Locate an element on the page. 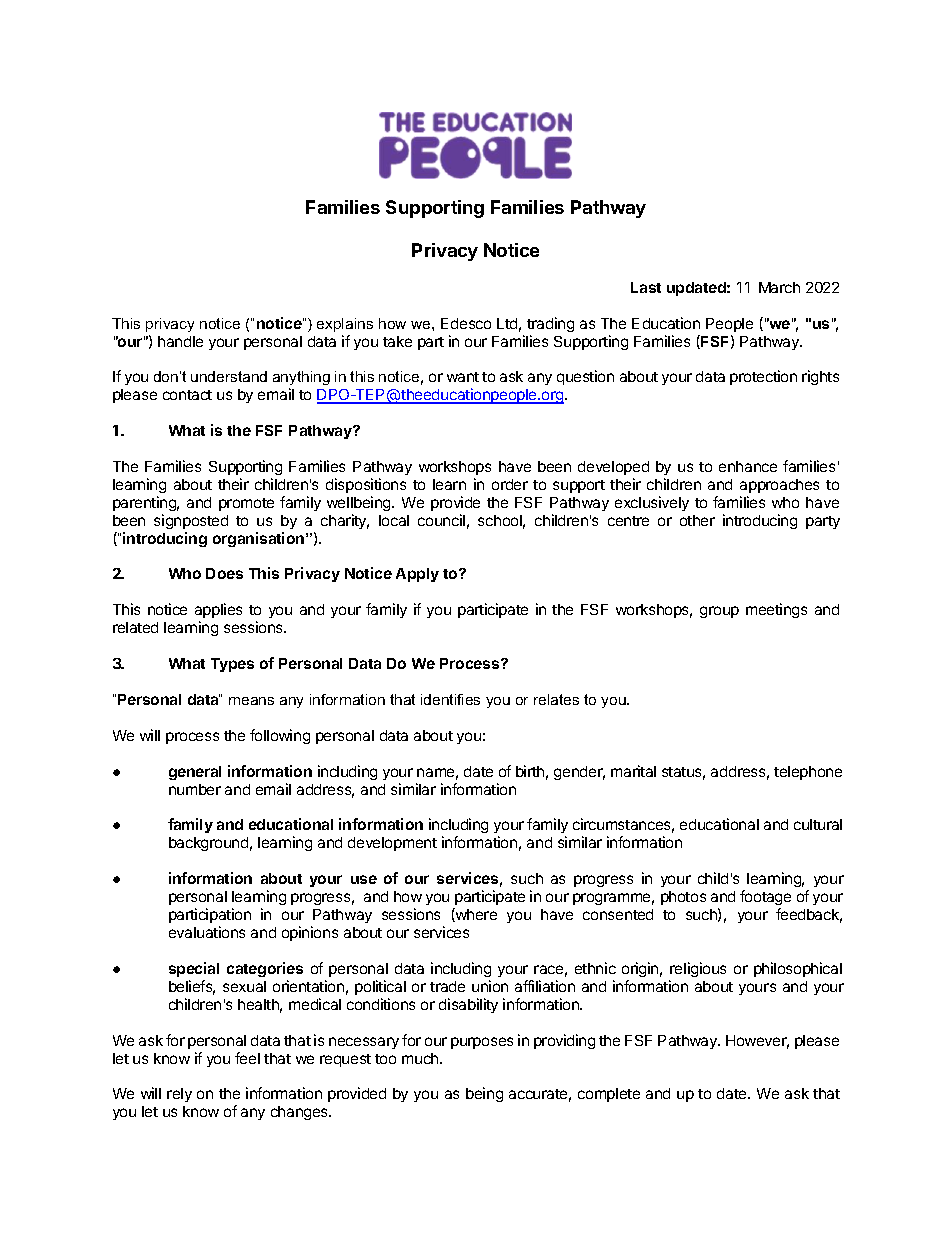 Image resolution: width=952 pixels, height=1233 pixels. trading is located at coordinates (550, 324).
